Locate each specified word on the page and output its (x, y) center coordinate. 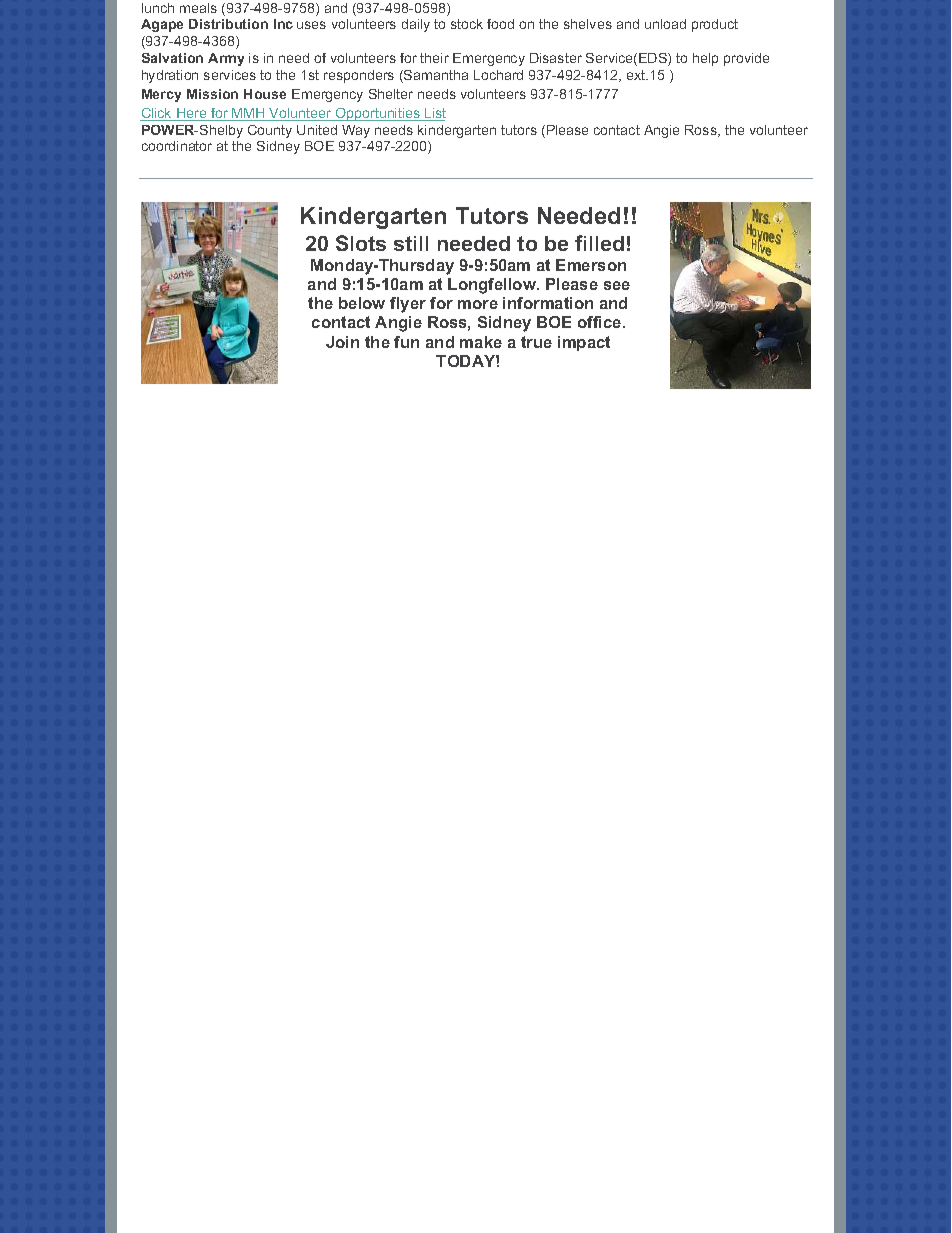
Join (342, 342)
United (317, 130)
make (481, 342)
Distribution (228, 24)
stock (467, 24)
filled (599, 243)
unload (665, 24)
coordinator (177, 146)
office (601, 322)
